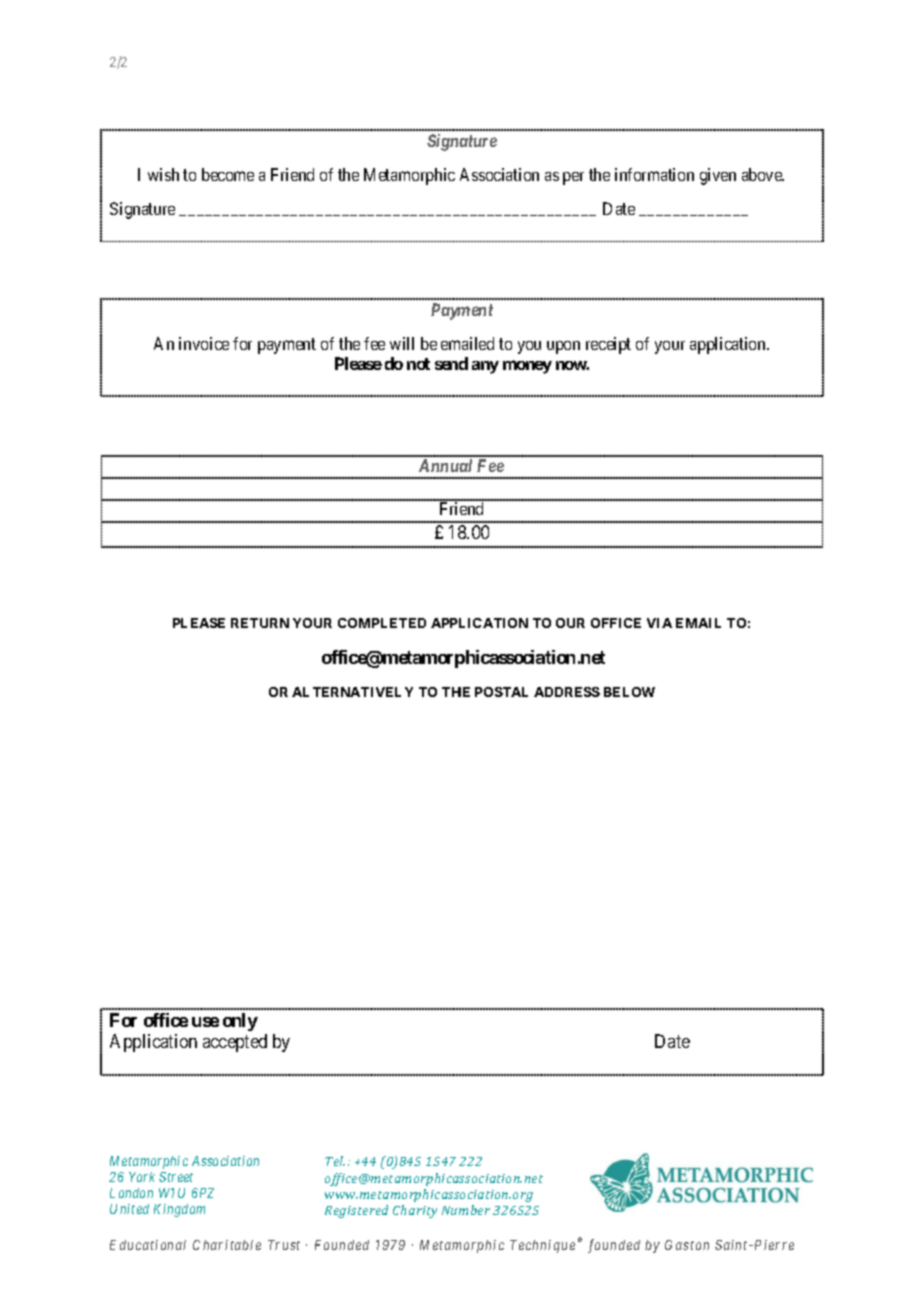 This screenshot has width=924, height=1309. Describe the element at coordinates (718, 176) in the screenshot. I see `given` at that location.
